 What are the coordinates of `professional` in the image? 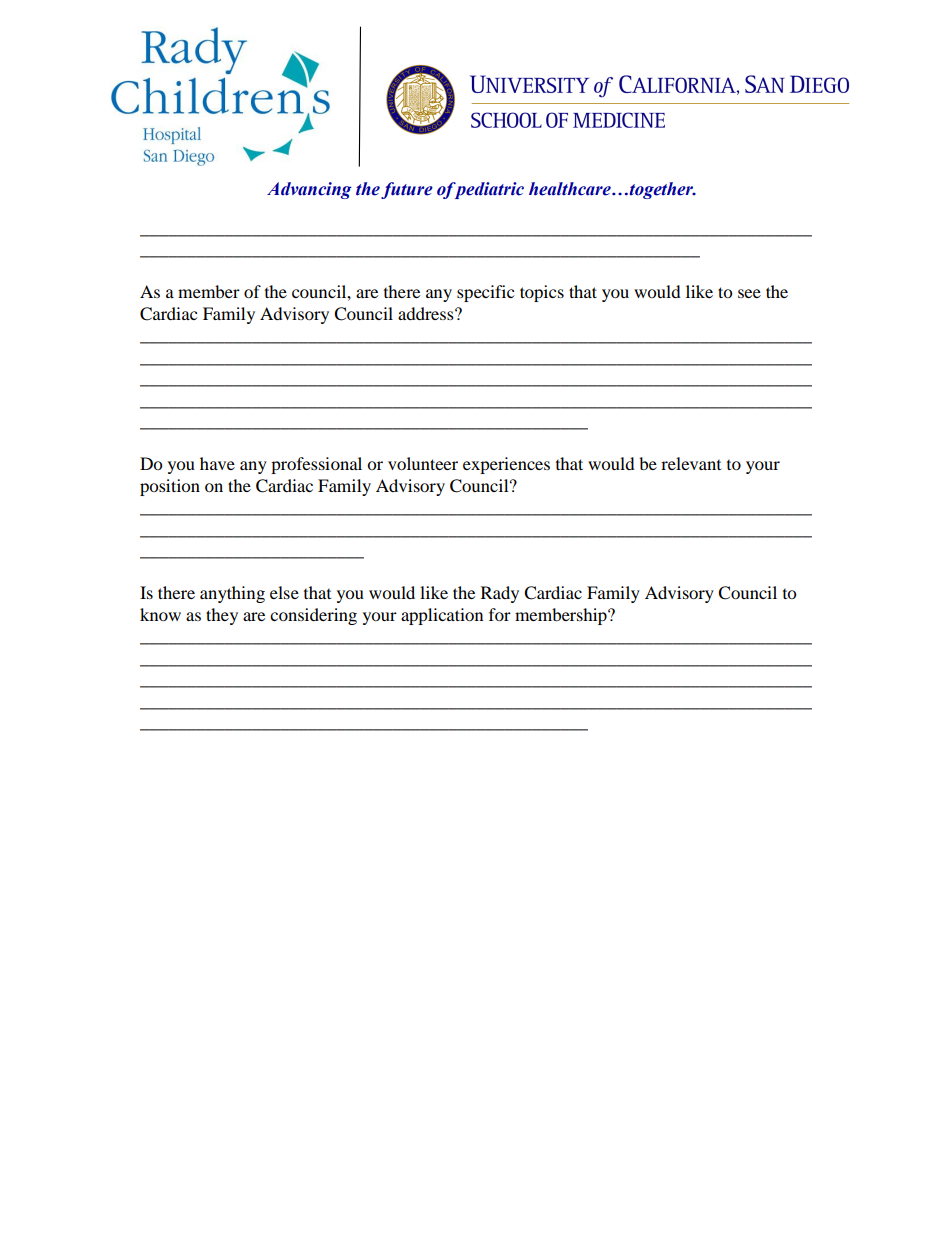 It's located at (316, 465).
